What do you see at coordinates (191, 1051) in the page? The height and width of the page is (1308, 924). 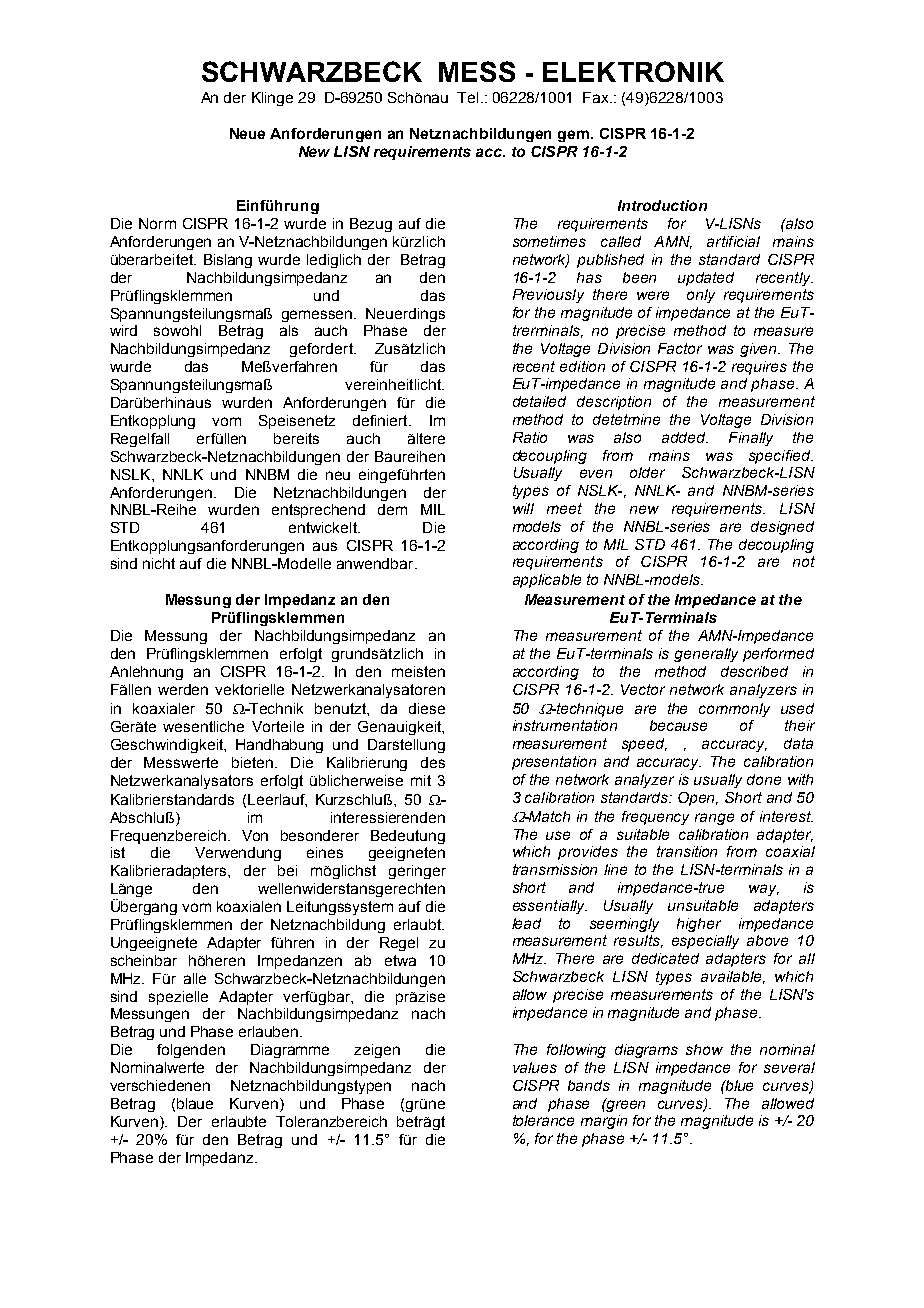 I see `folgenden` at bounding box center [191, 1051].
